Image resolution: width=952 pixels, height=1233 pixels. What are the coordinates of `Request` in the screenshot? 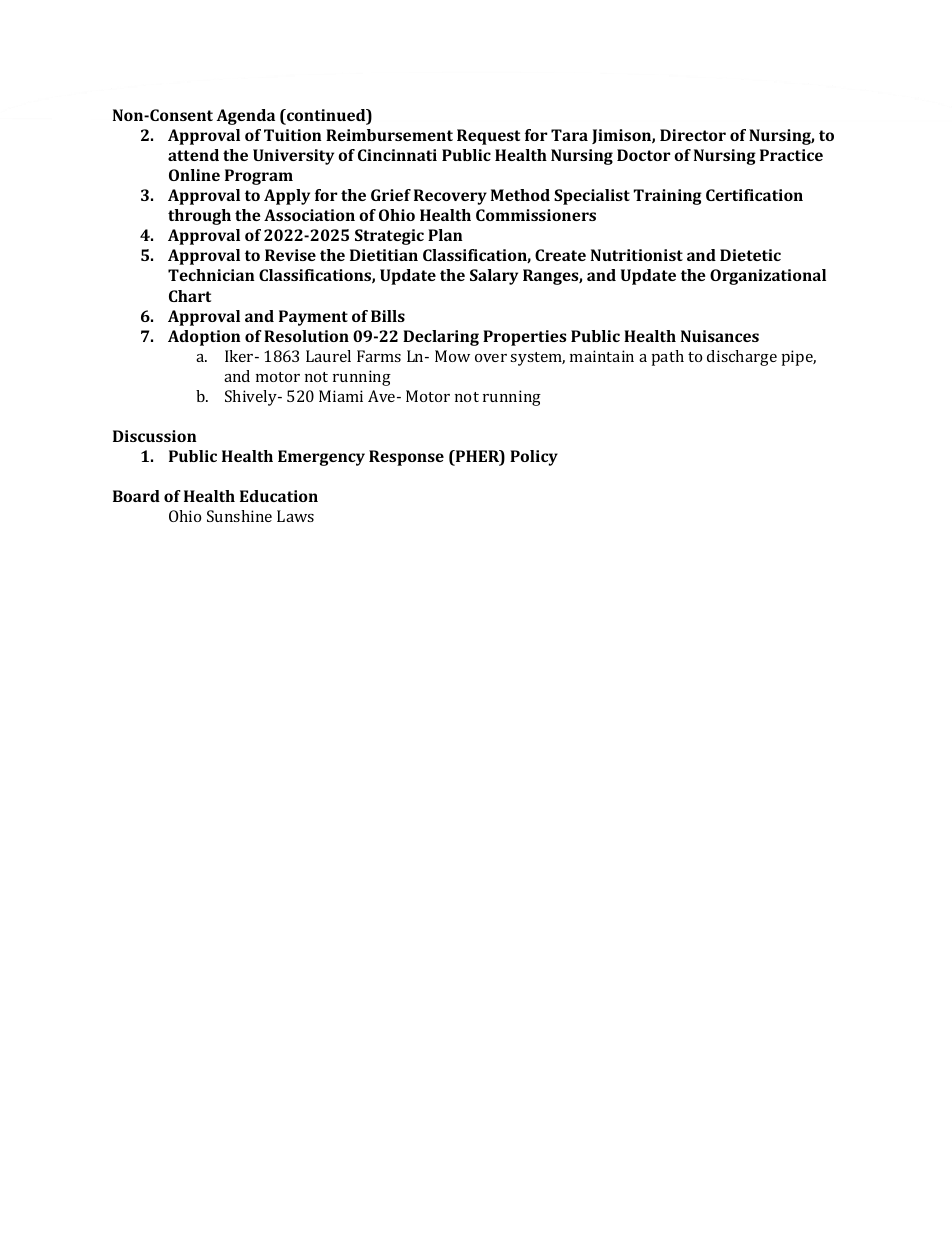 It's located at (488, 137).
